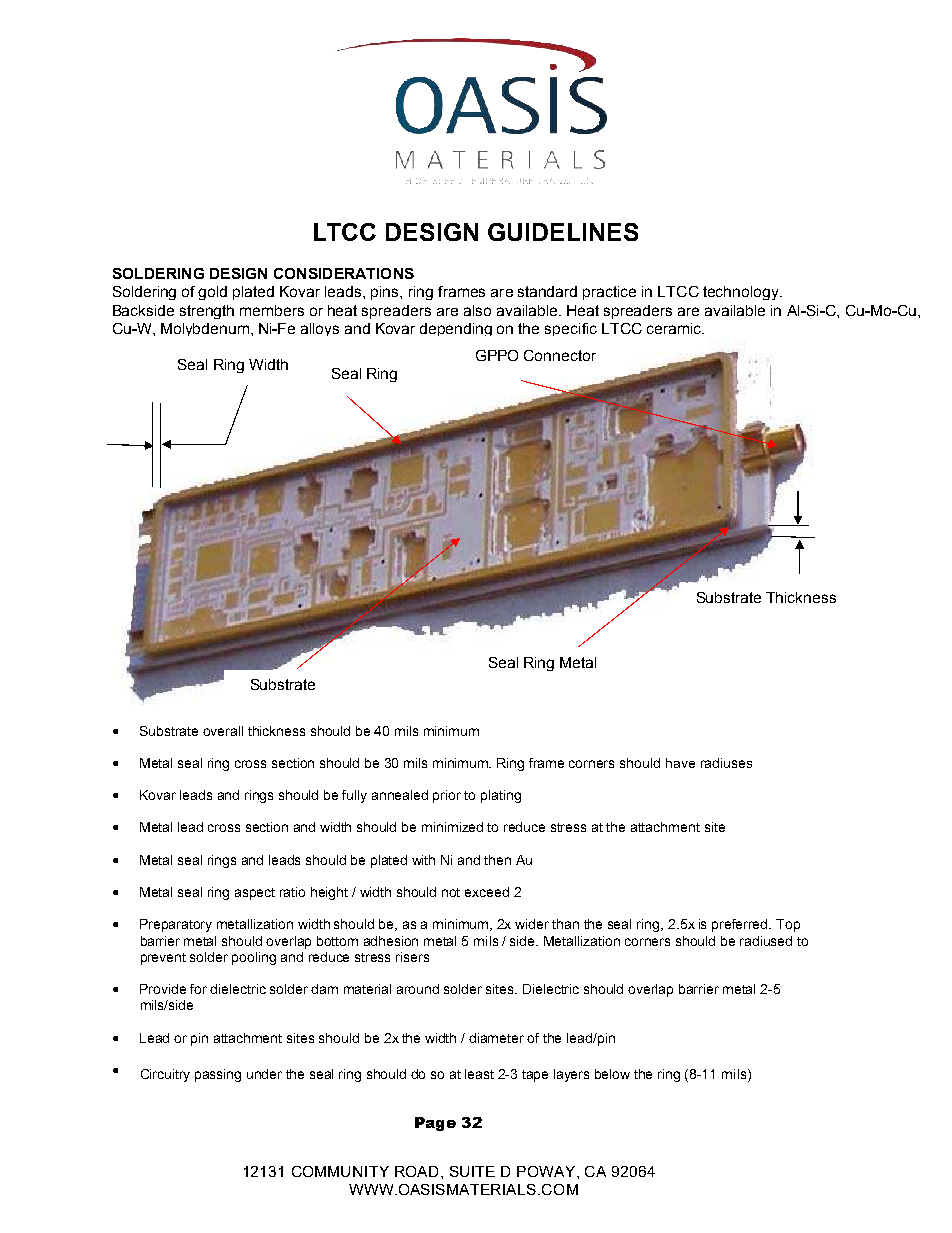  I want to click on gold, so click(212, 293).
